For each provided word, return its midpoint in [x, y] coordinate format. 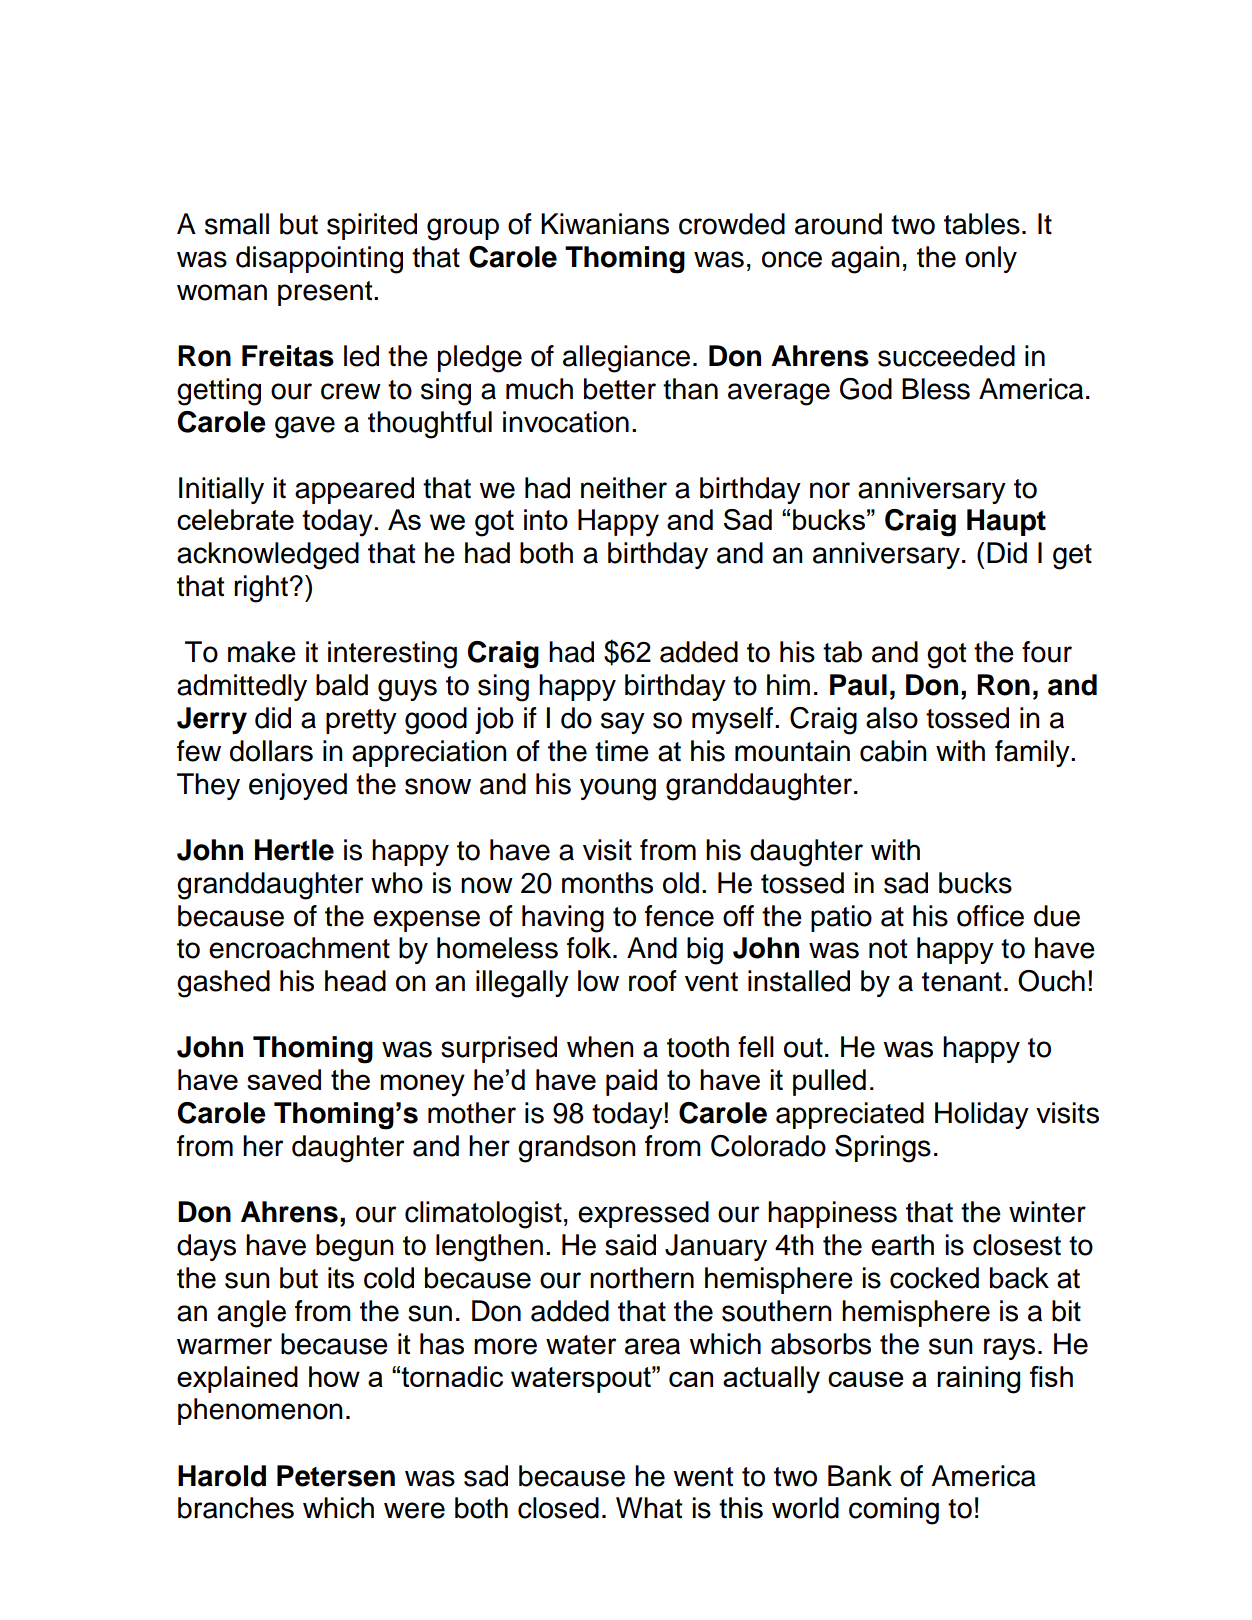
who [397, 883]
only [991, 259]
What [649, 1508]
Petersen [336, 1476]
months [607, 883]
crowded [732, 224]
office [990, 916]
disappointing [319, 260]
